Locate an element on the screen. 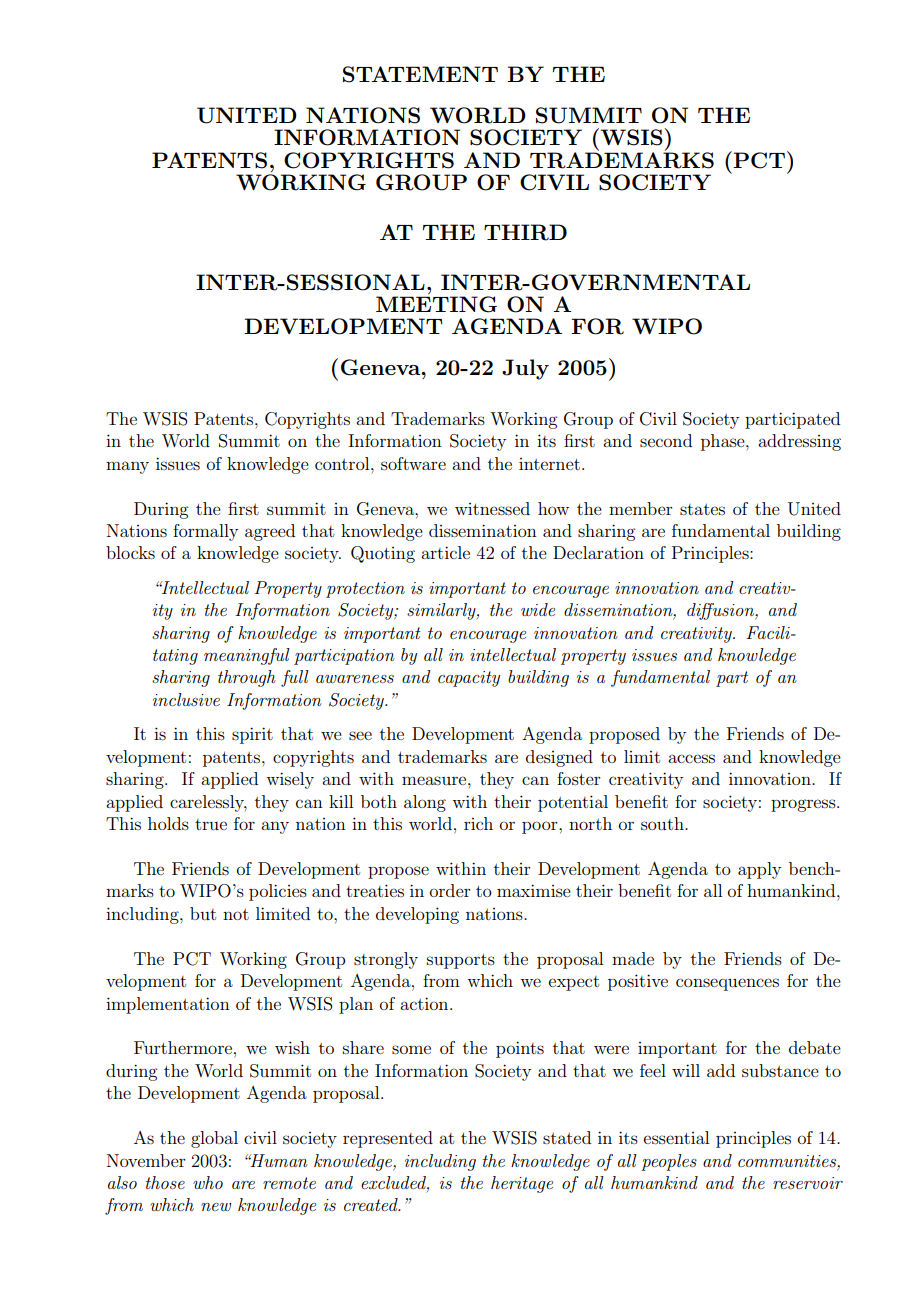 The height and width of the screenshot is (1308, 924). true is located at coordinates (211, 824).
